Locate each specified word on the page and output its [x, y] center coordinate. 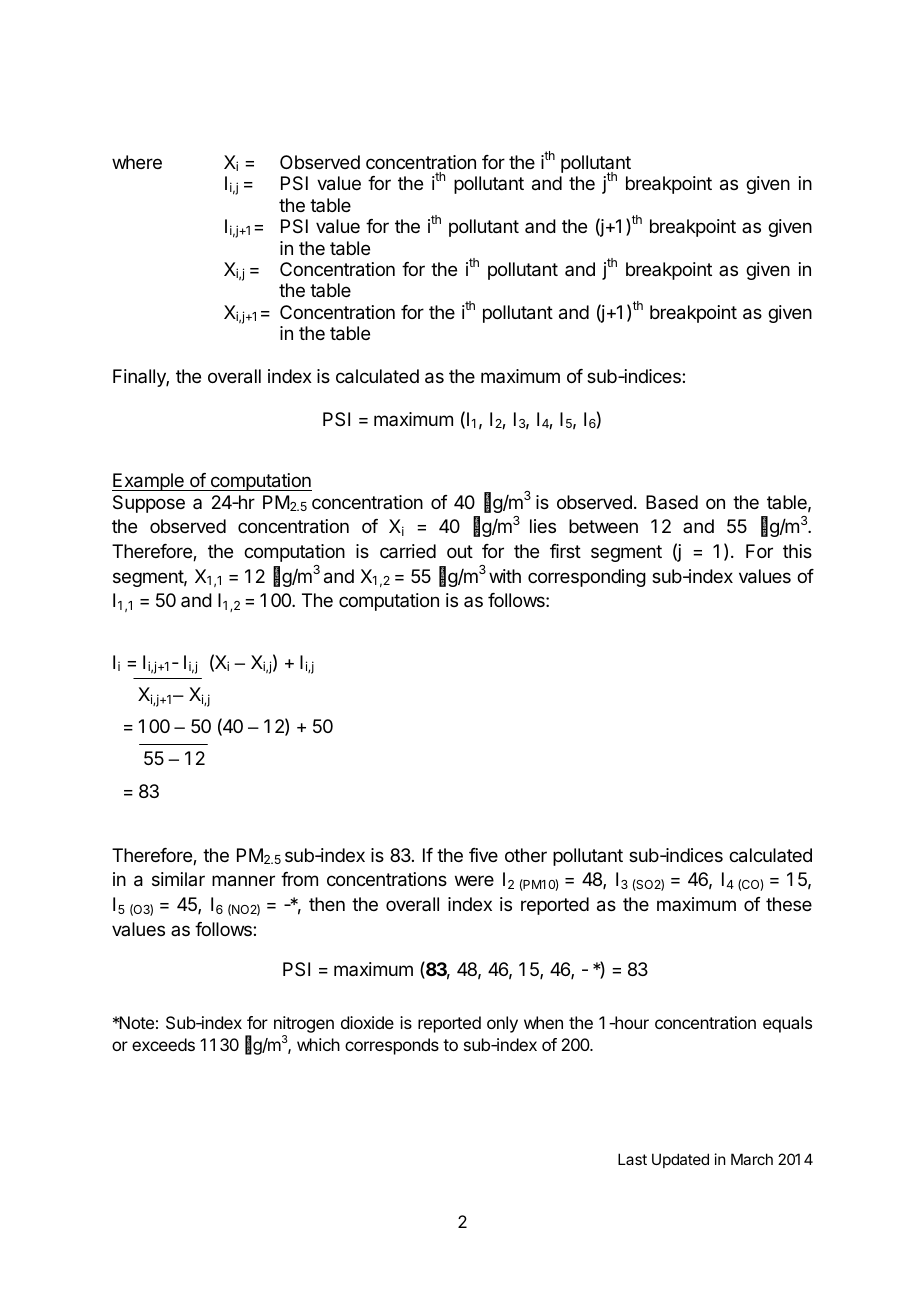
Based [672, 502]
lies [543, 526]
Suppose [149, 504]
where [137, 162]
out [460, 551]
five [483, 855]
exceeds [163, 1044]
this [797, 551]
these [789, 904]
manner [243, 881]
